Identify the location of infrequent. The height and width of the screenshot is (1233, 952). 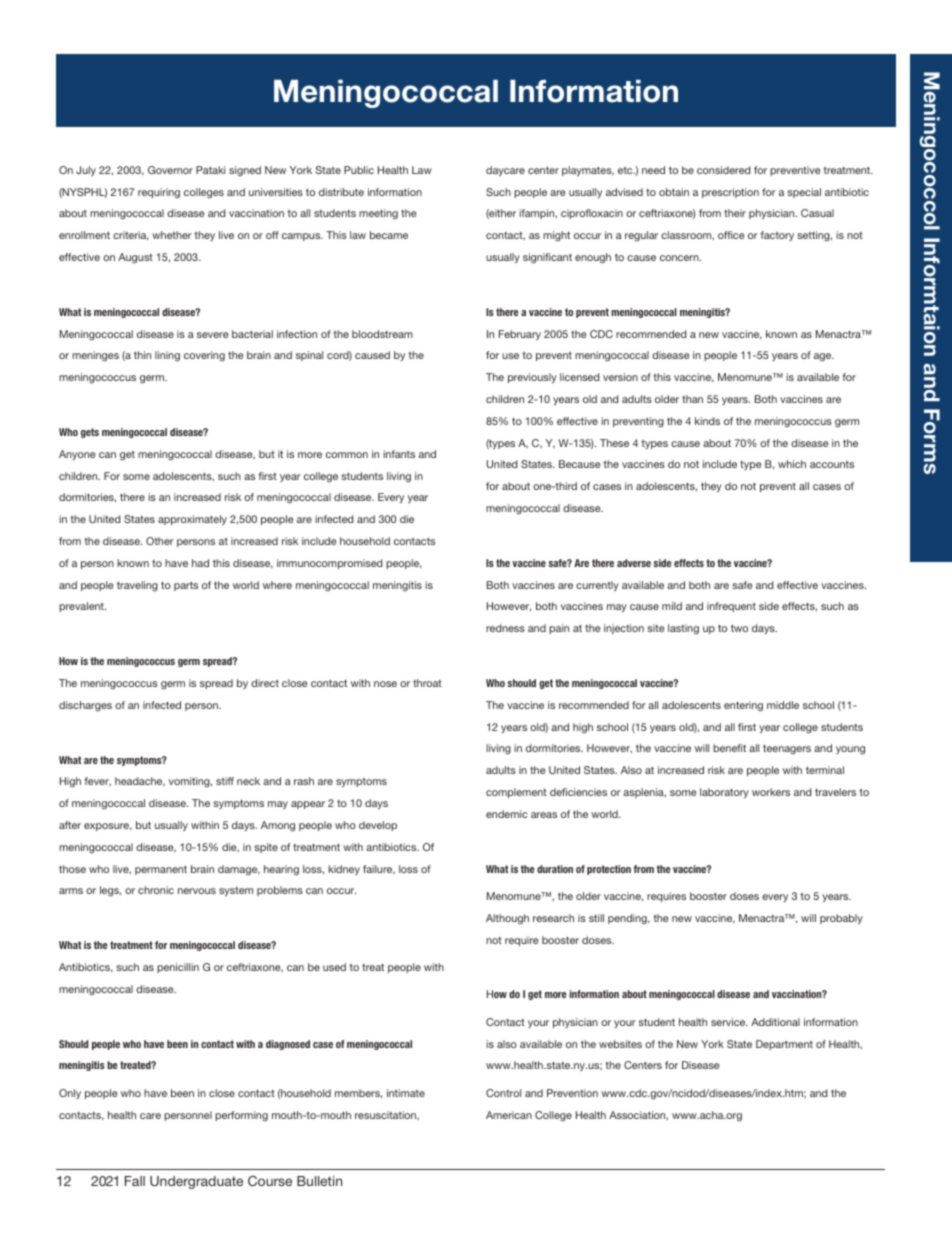
(731, 607).
